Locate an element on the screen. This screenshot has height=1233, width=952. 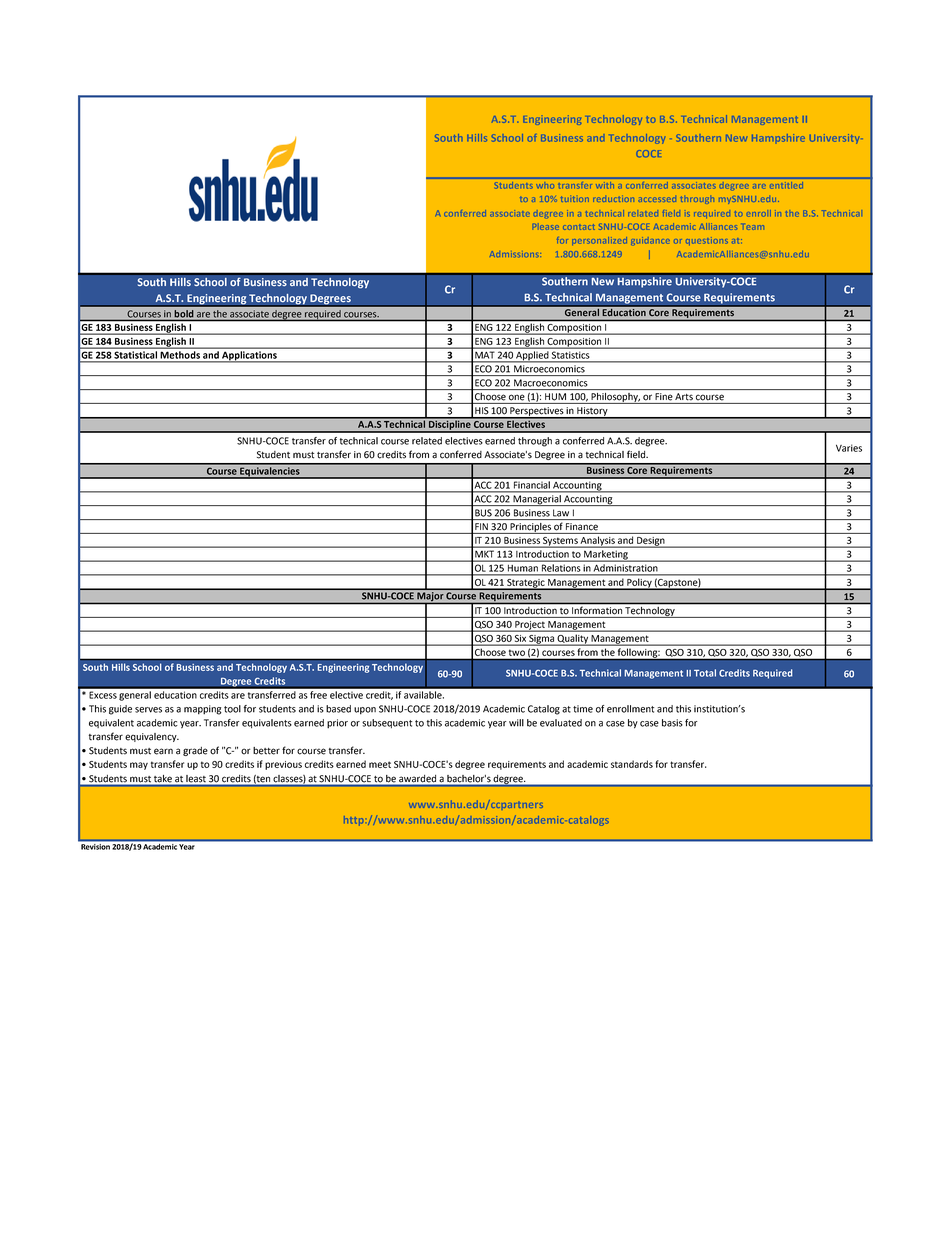
will is located at coordinates (516, 723).
